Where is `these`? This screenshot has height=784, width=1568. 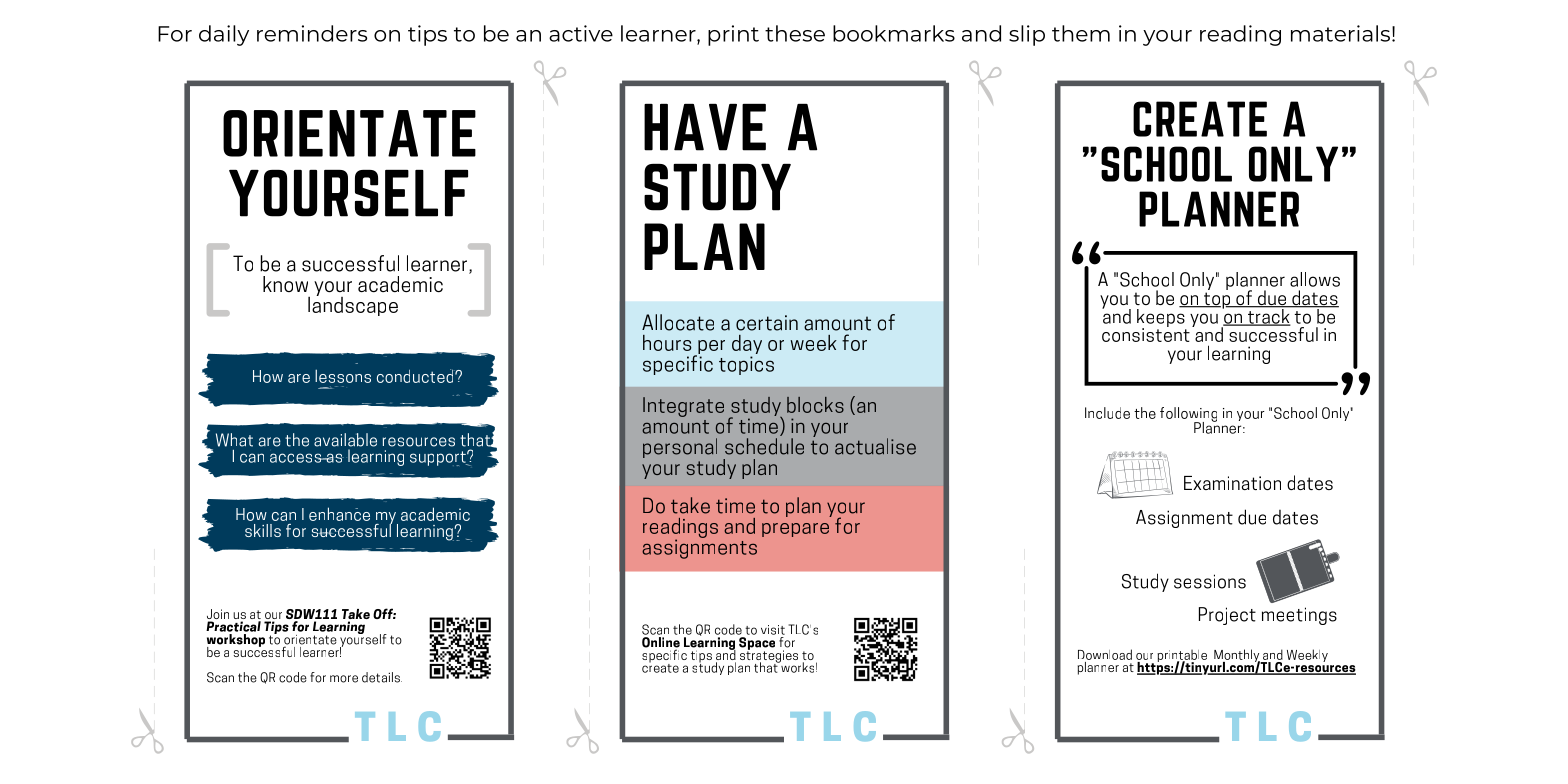 these is located at coordinates (795, 33).
